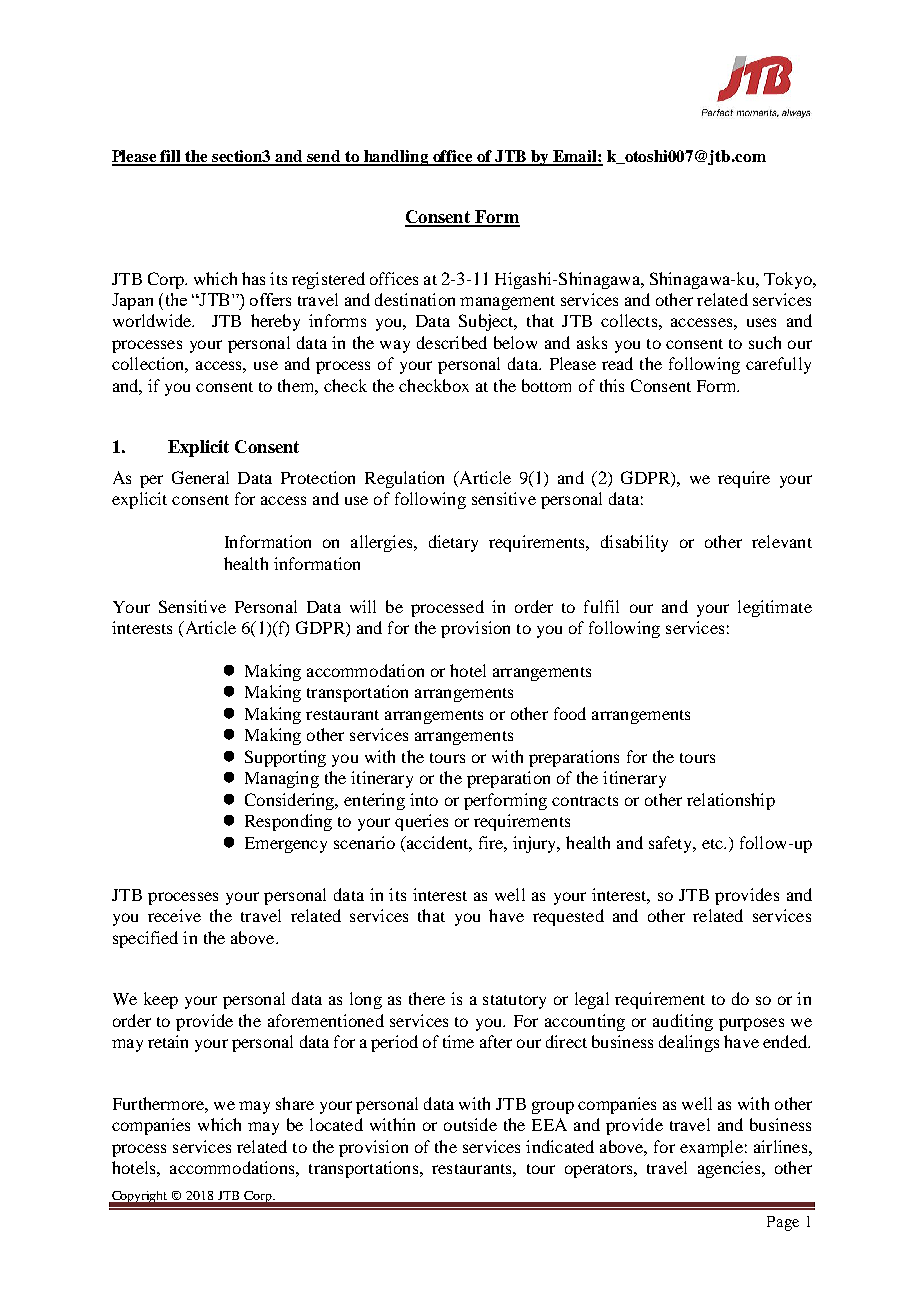  I want to click on Tokyo, so click(789, 280).
